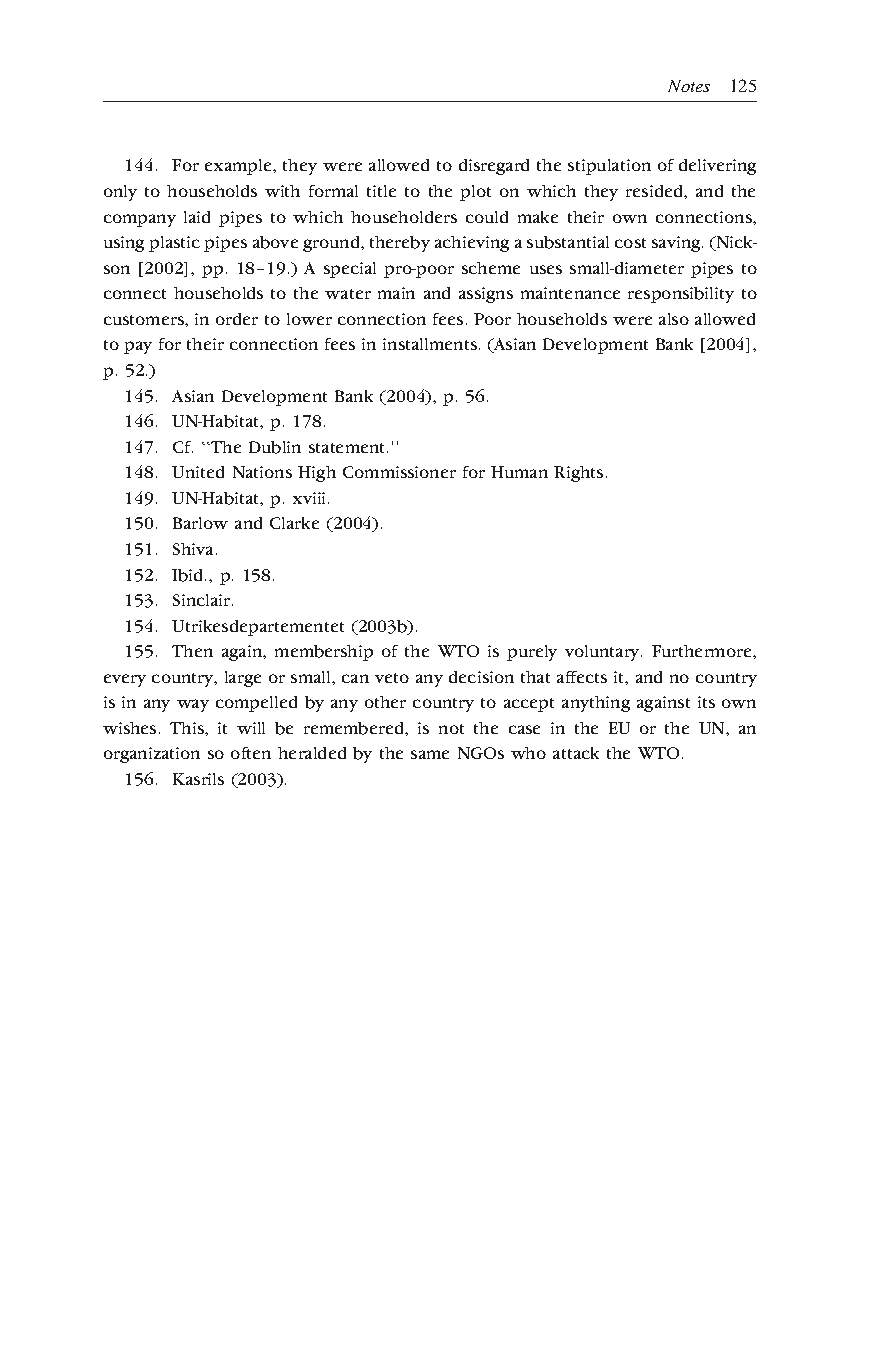 This page has height=1363, width=896. What do you see at coordinates (578, 474) in the page?
I see `Rights` at bounding box center [578, 474].
